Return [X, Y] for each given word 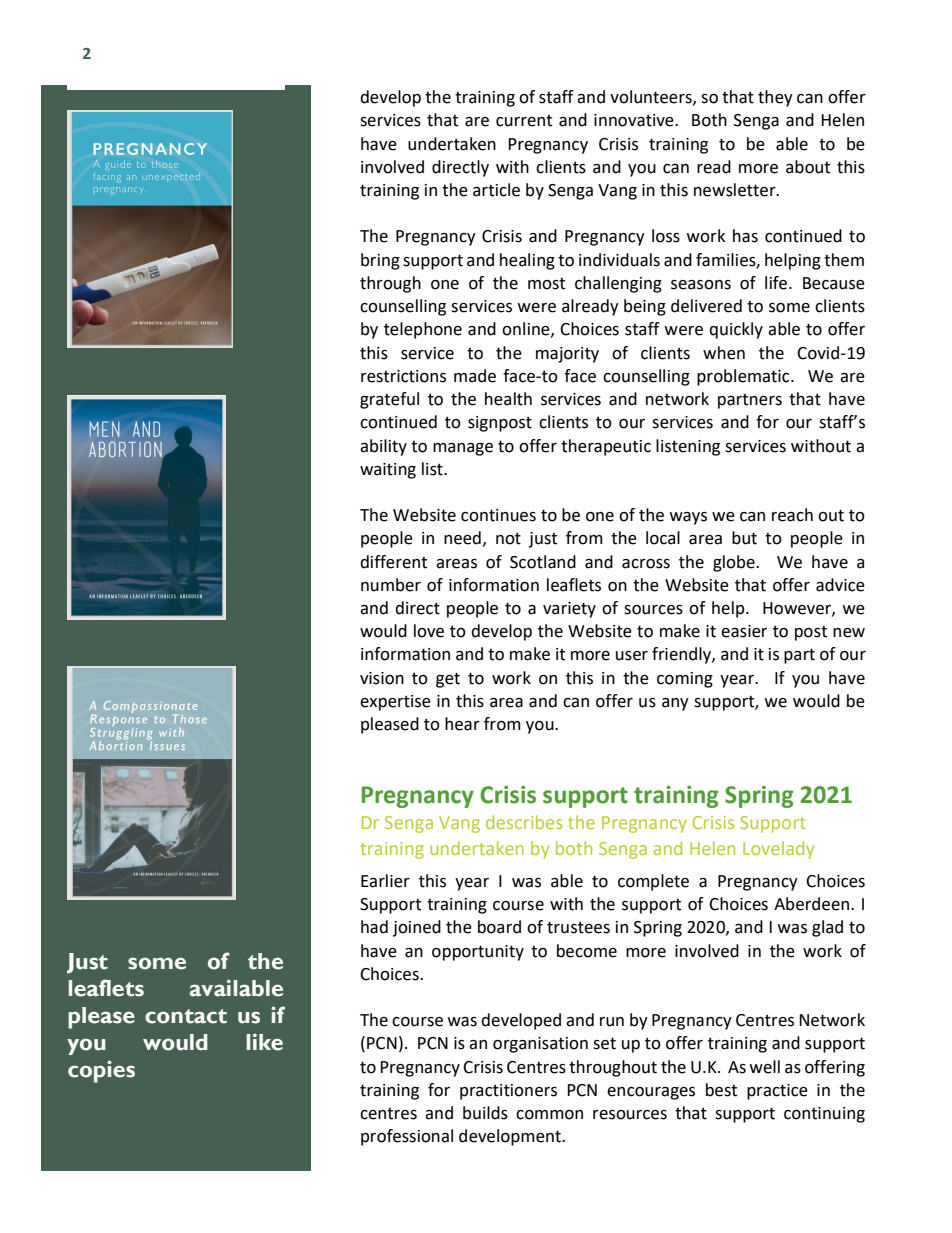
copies [101, 1071]
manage [463, 449]
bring [380, 261]
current [524, 121]
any [675, 704]
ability [383, 447]
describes [524, 822]
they [775, 98]
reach [792, 515]
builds [485, 1113]
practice [777, 1092]
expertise [395, 703]
